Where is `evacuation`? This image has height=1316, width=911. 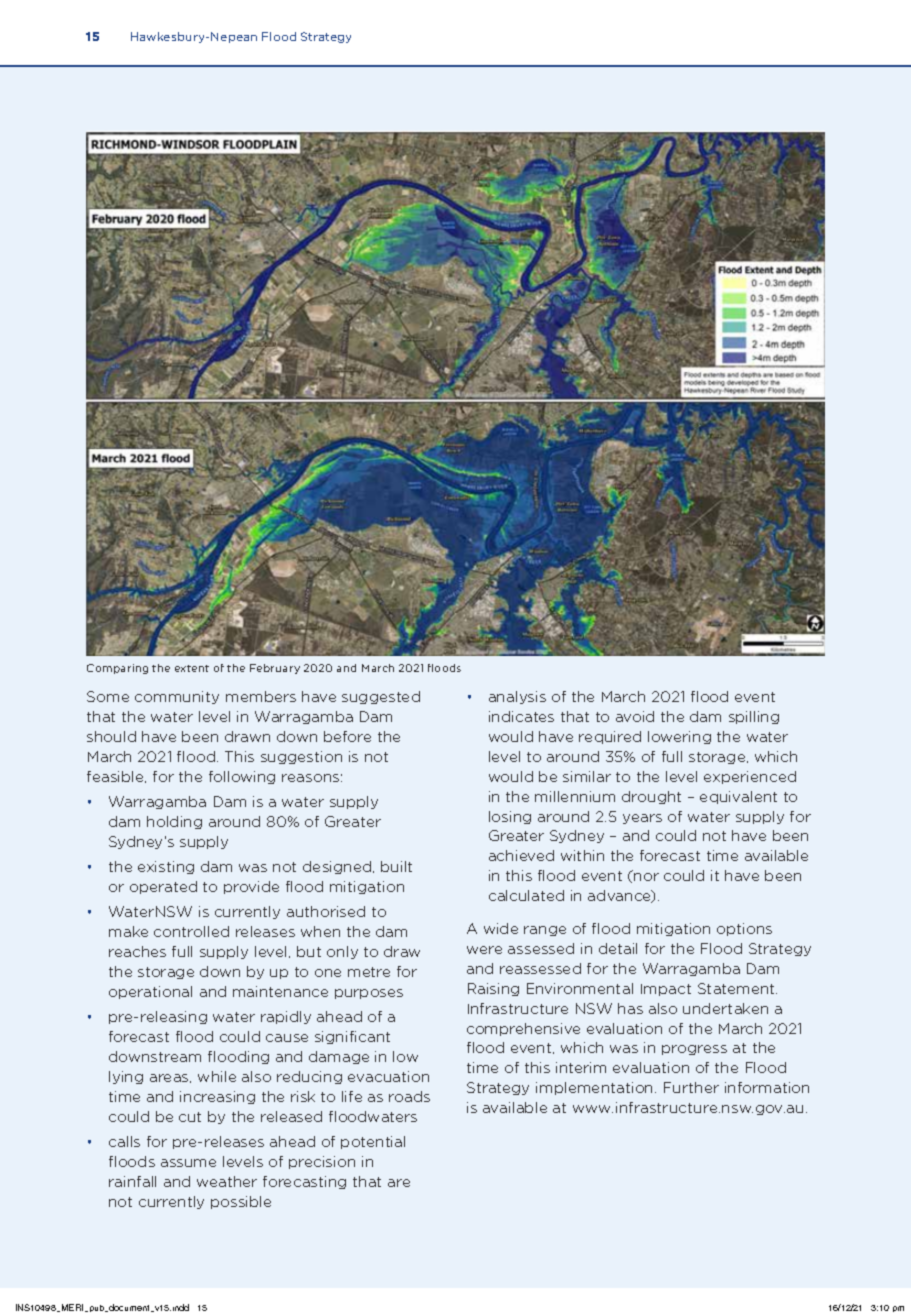
evacuation is located at coordinates (388, 1076).
